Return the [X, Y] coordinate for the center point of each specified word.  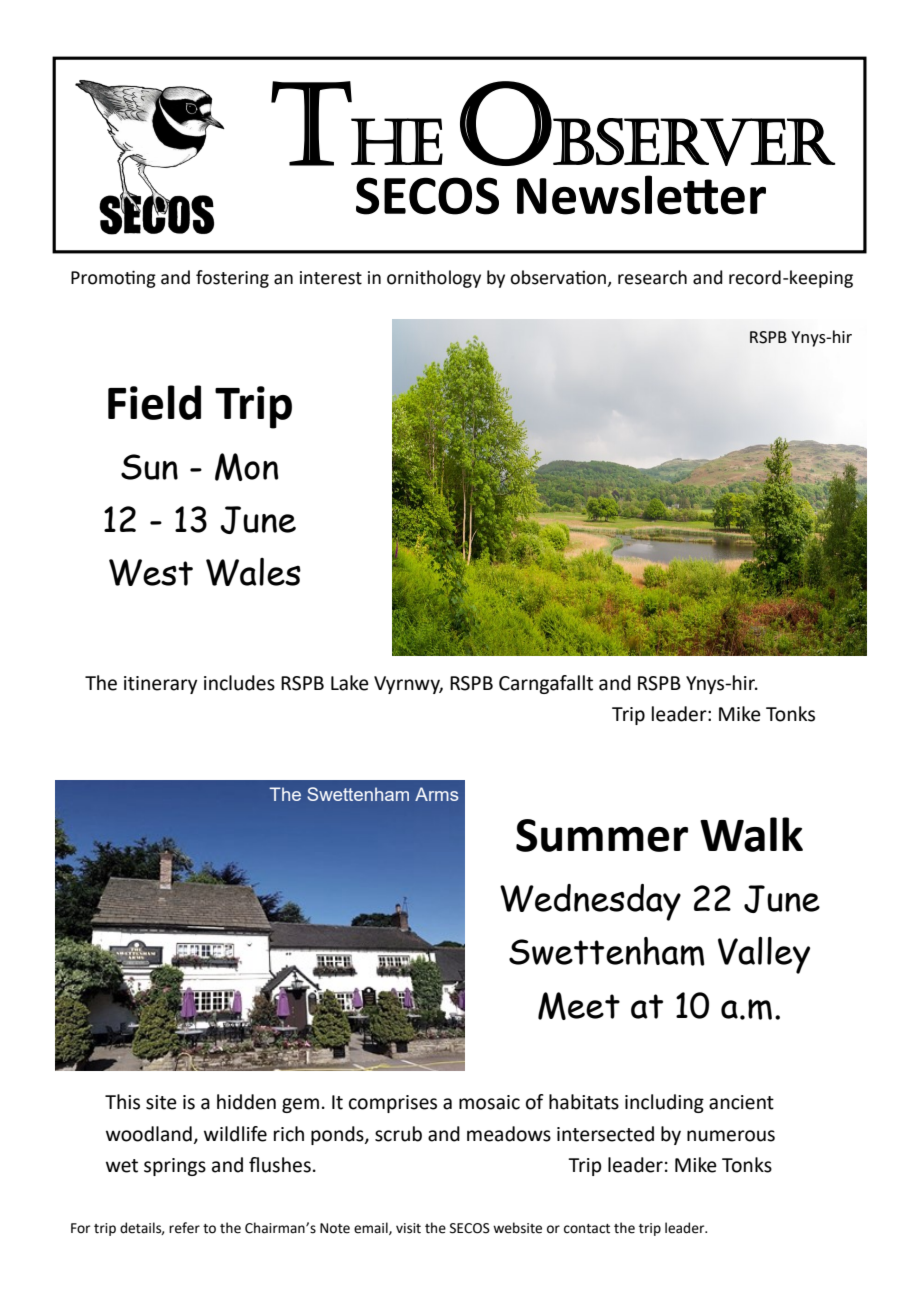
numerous [731, 1136]
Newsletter [641, 195]
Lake [350, 683]
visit [408, 1228]
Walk [751, 834]
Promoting [113, 279]
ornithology [434, 279]
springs [175, 1167]
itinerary [160, 685]
